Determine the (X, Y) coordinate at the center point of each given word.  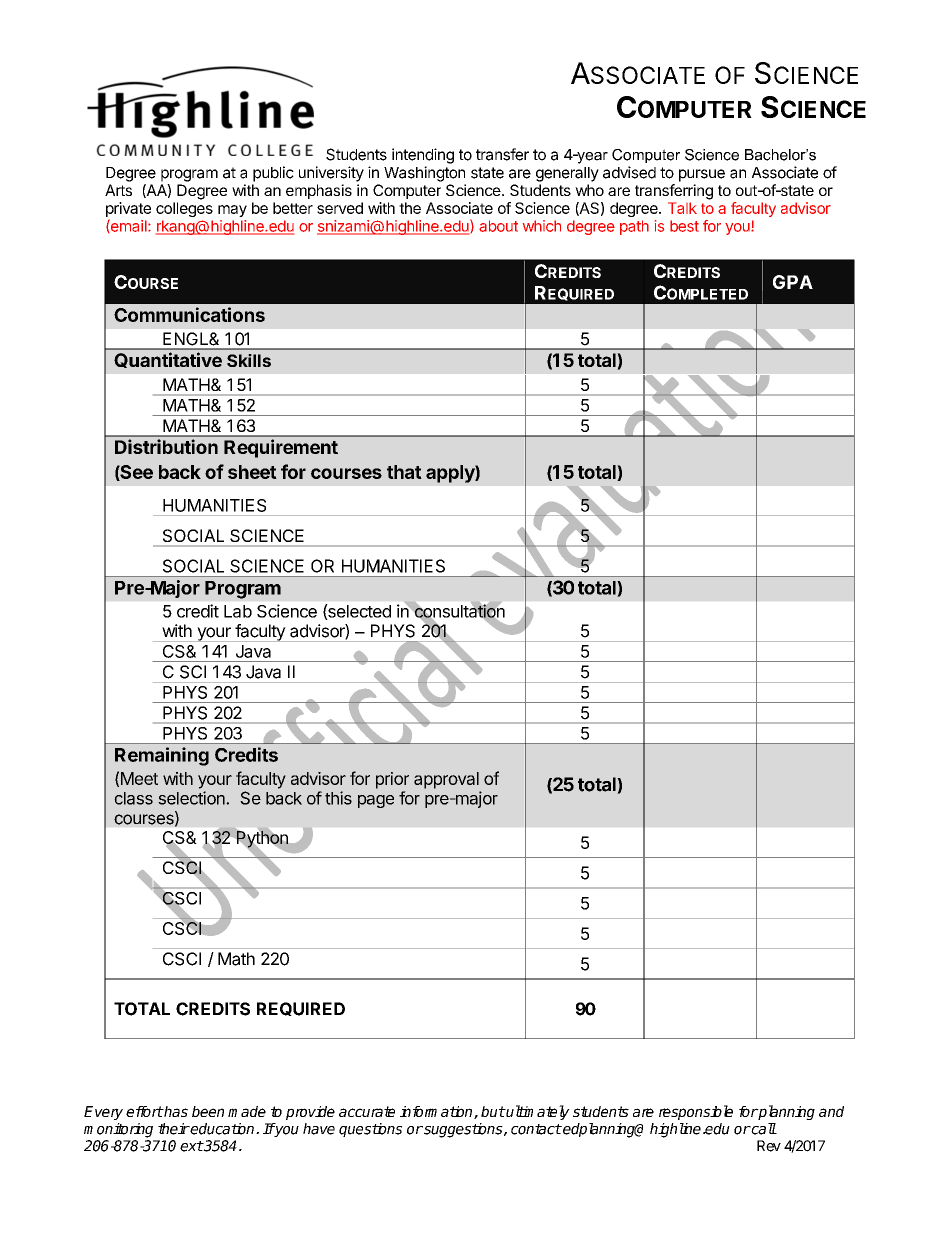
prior (392, 780)
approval (446, 780)
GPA (793, 282)
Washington (424, 174)
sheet (252, 472)
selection (192, 798)
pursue (702, 175)
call (763, 1129)
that (404, 472)
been (208, 1111)
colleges (184, 209)
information (437, 1112)
